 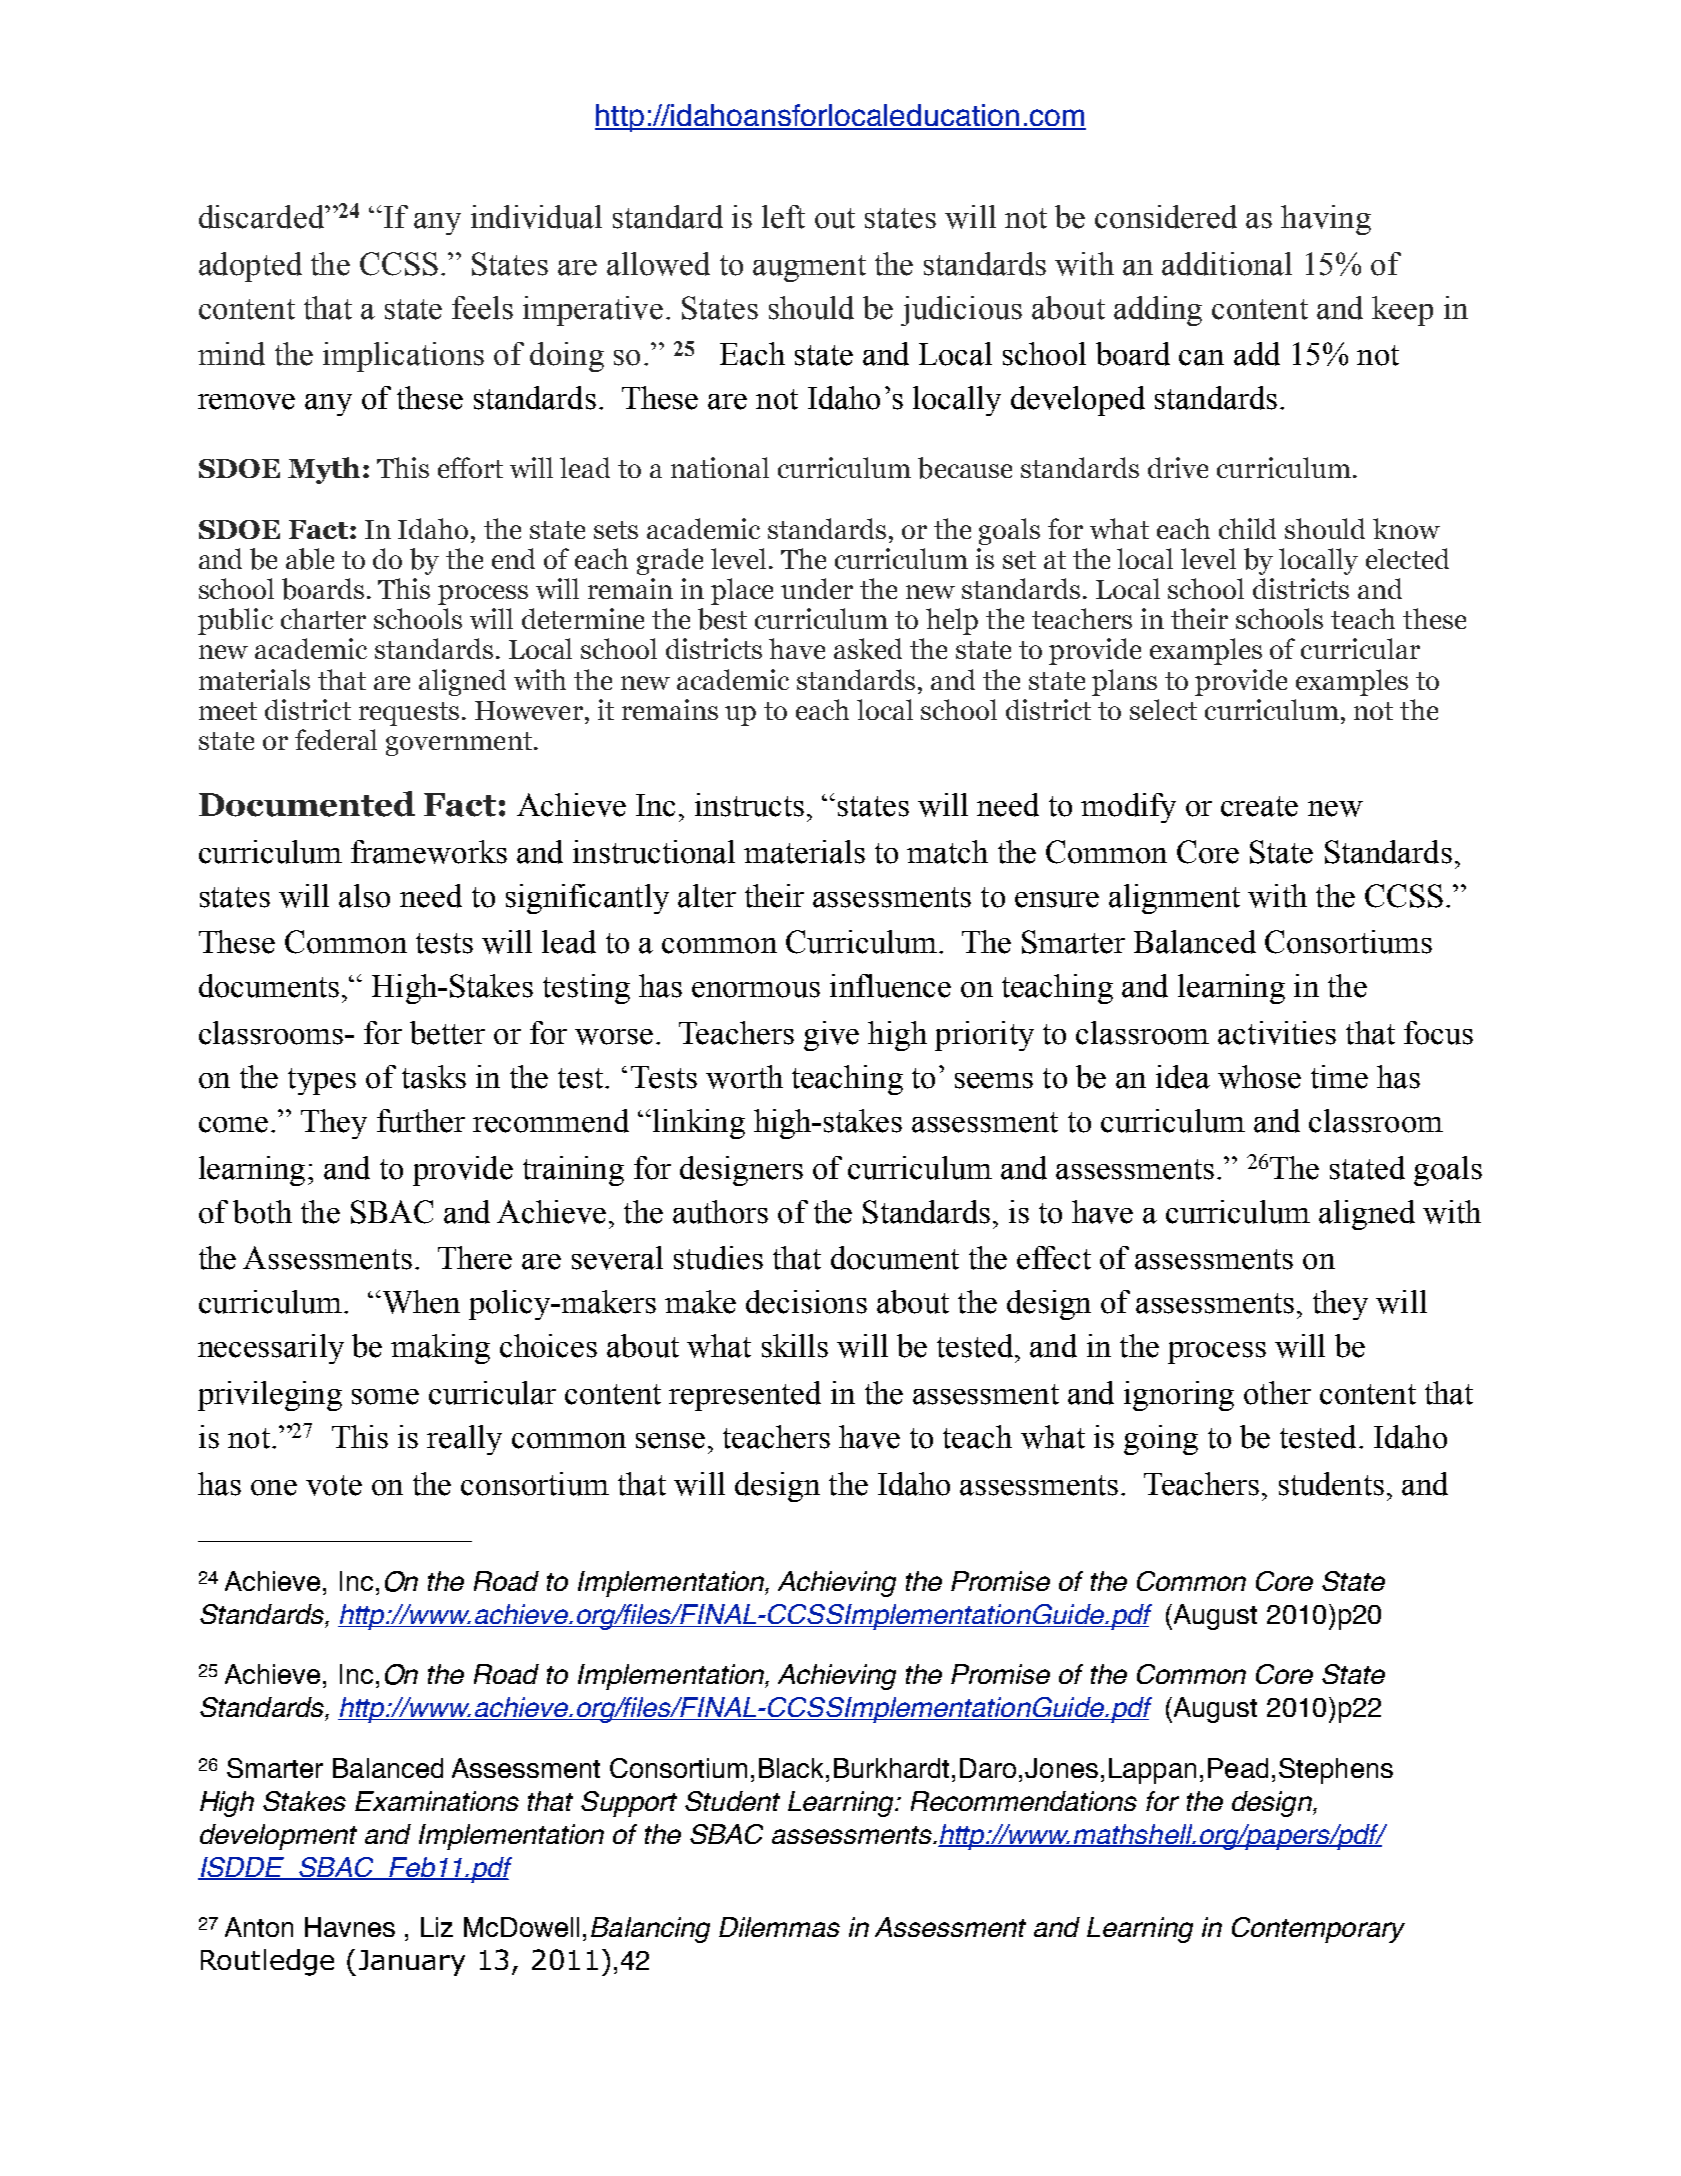 I want to click on types, so click(x=322, y=1081).
